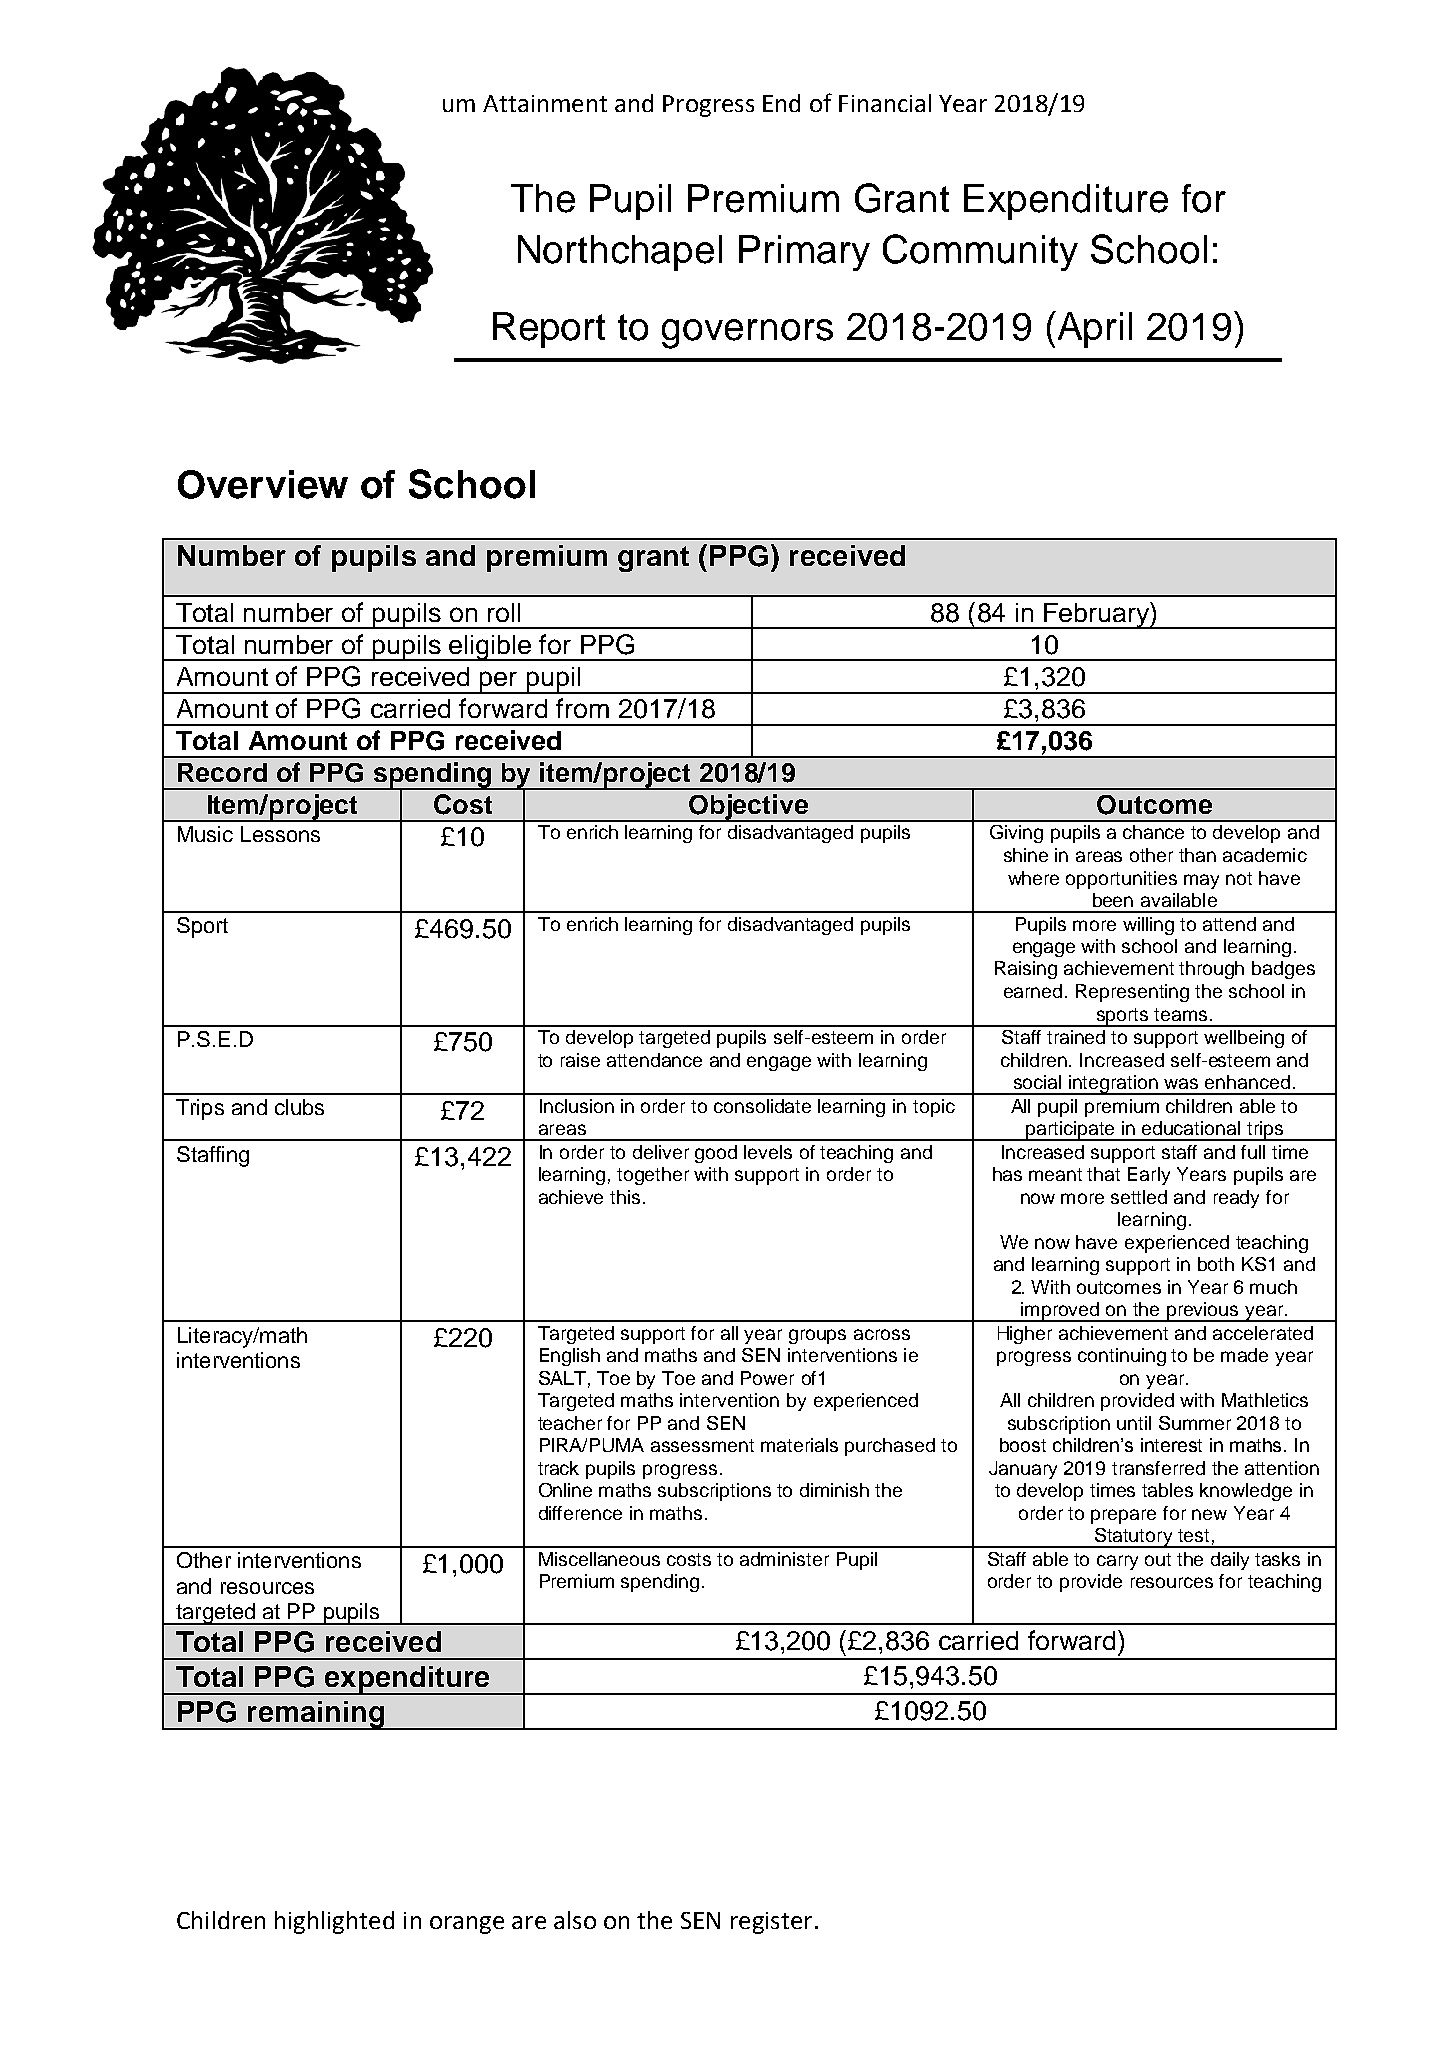 This page has height=2056, width=1454. What do you see at coordinates (334, 1922) in the page?
I see `highlighted` at bounding box center [334, 1922].
